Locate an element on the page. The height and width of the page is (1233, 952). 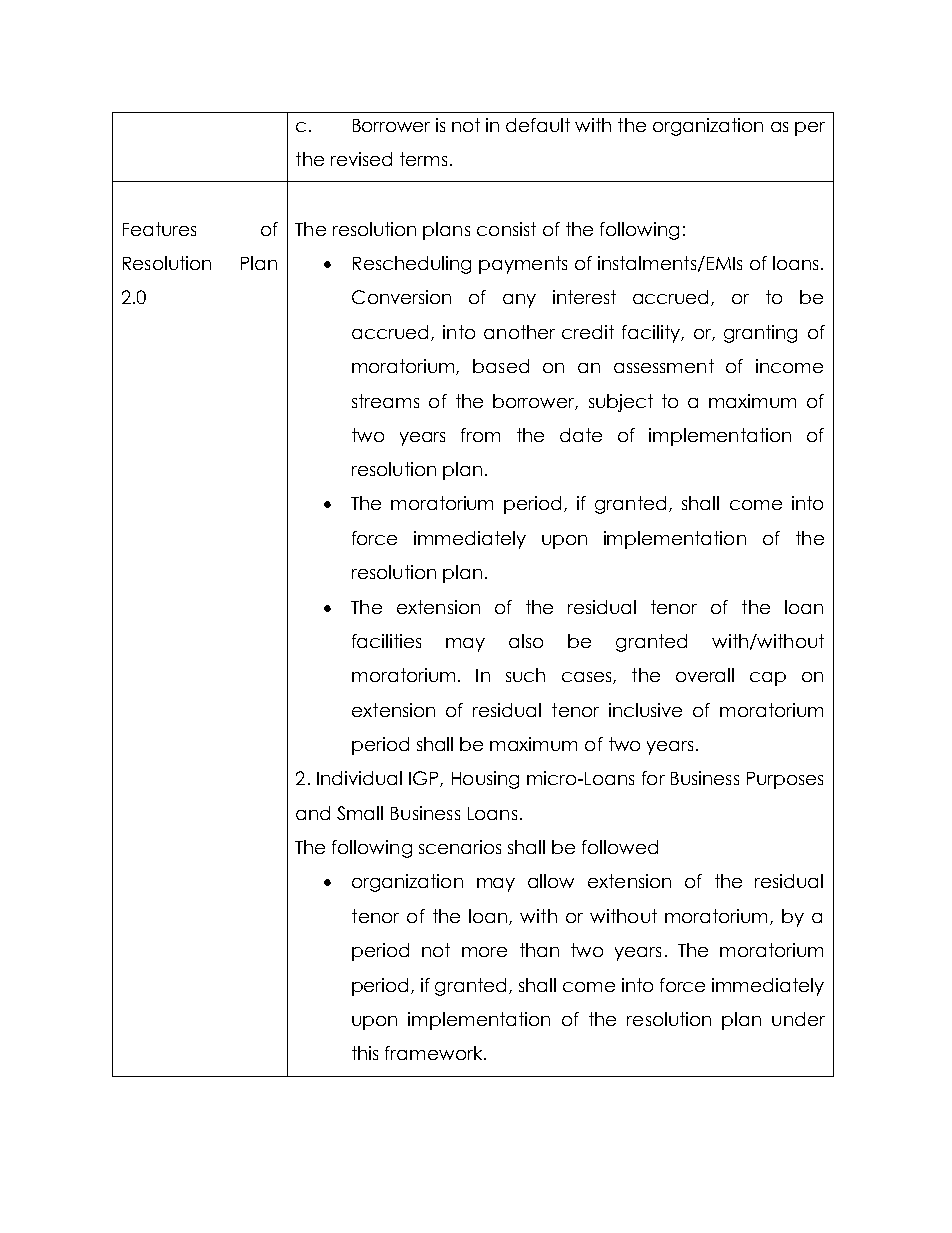
also is located at coordinates (526, 641).
